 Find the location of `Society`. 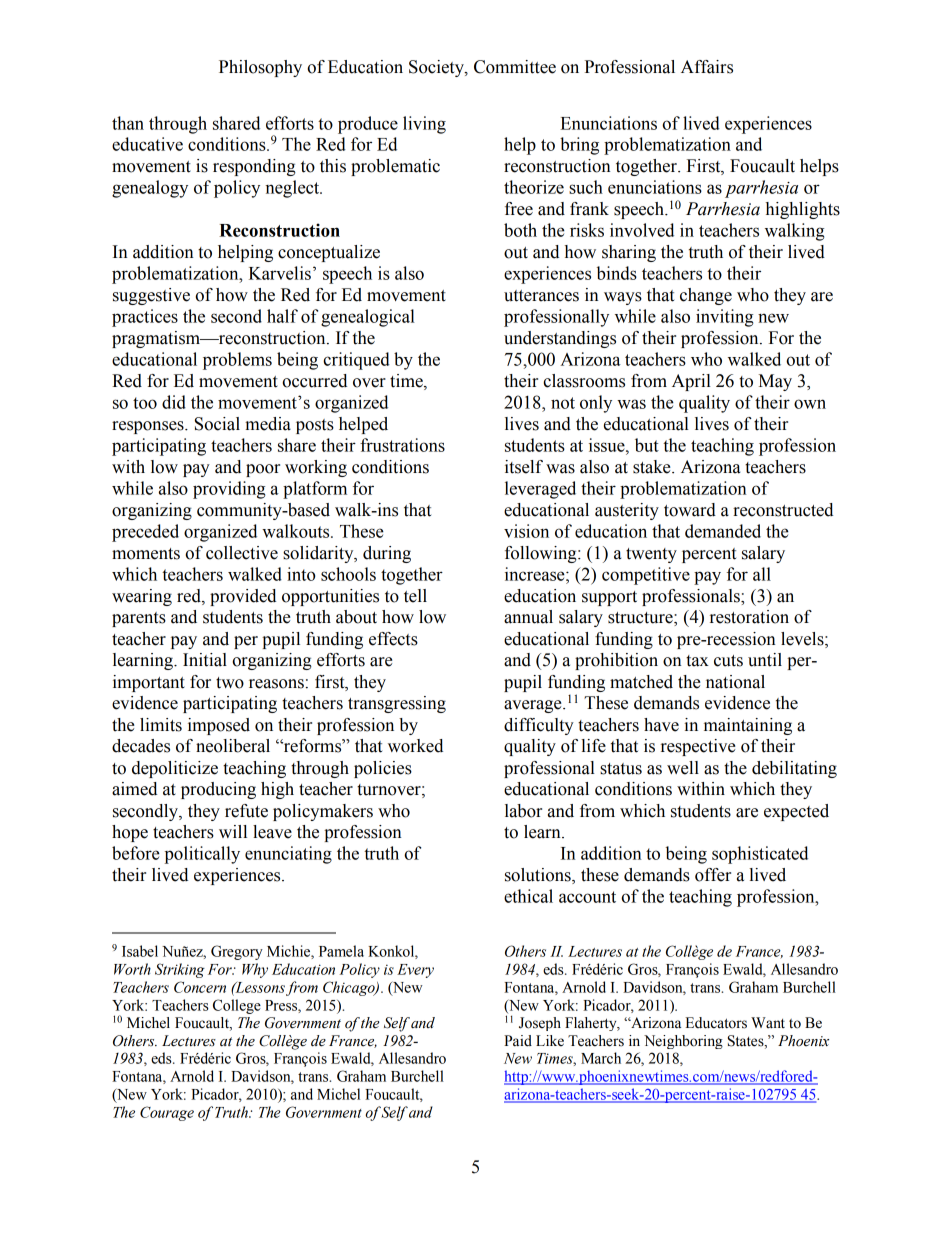

Society is located at coordinates (437, 68).
